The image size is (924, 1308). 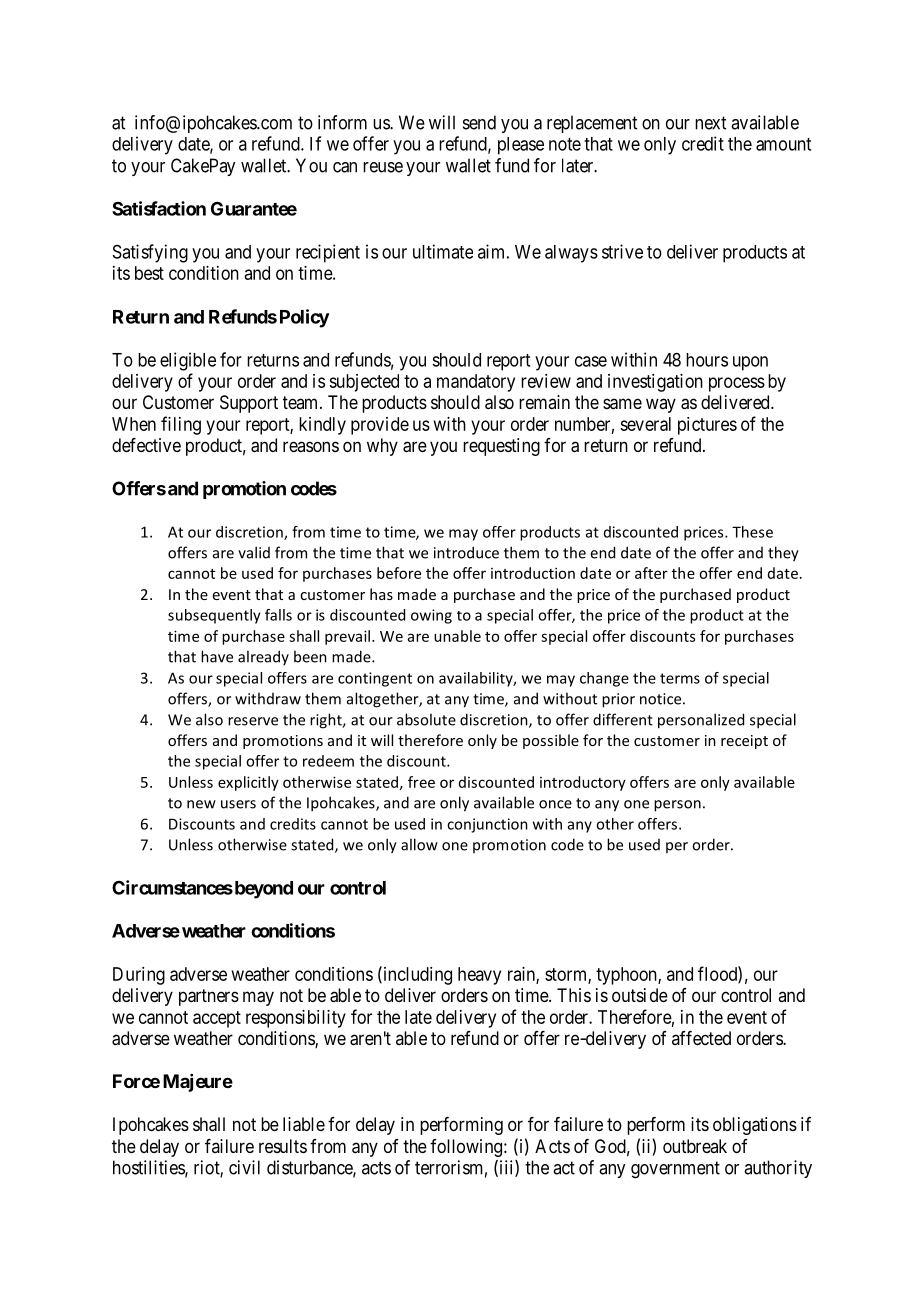 I want to click on new, so click(x=201, y=804).
